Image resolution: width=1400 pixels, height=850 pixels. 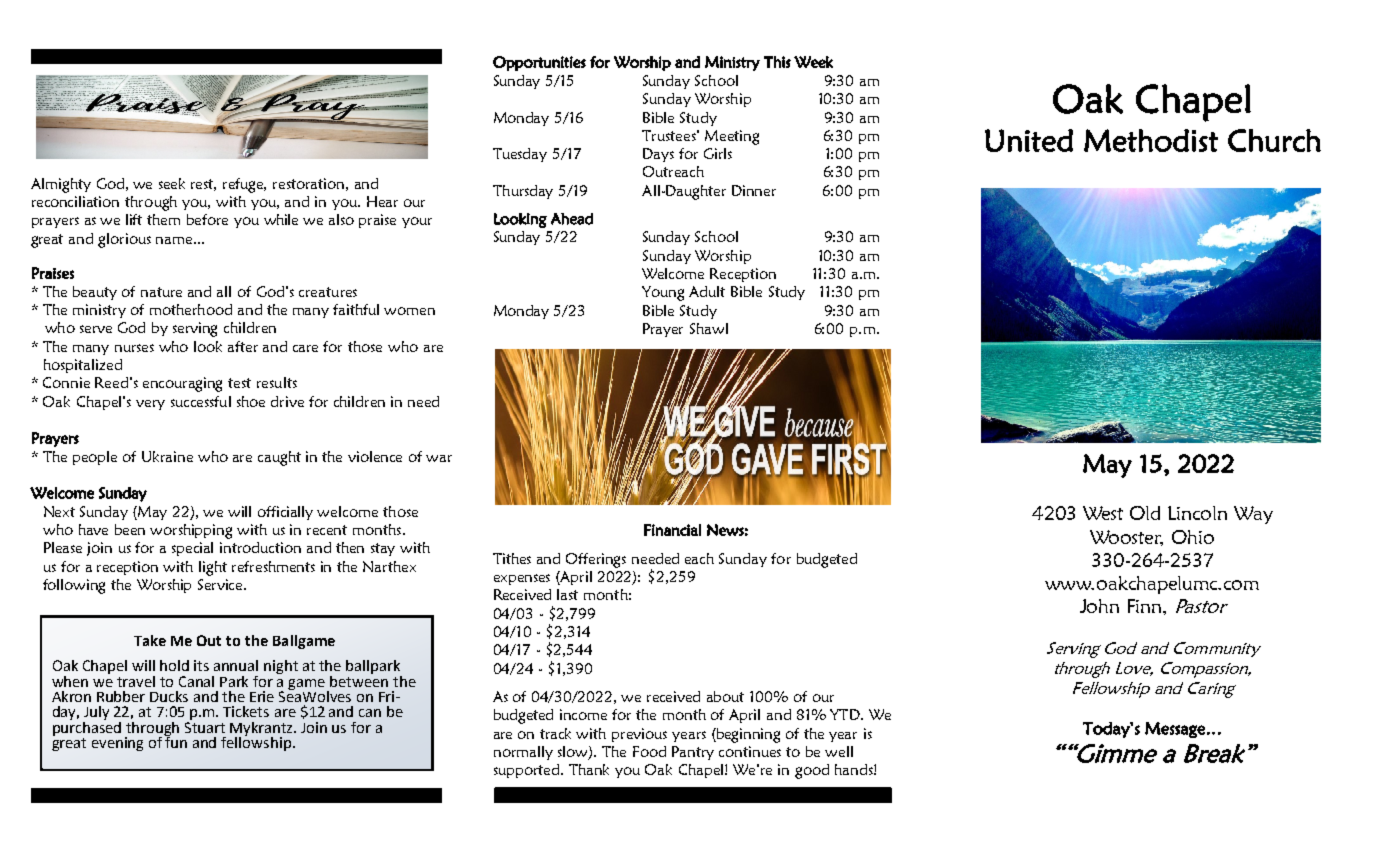 What do you see at coordinates (777, 62) in the screenshot?
I see `This` at bounding box center [777, 62].
